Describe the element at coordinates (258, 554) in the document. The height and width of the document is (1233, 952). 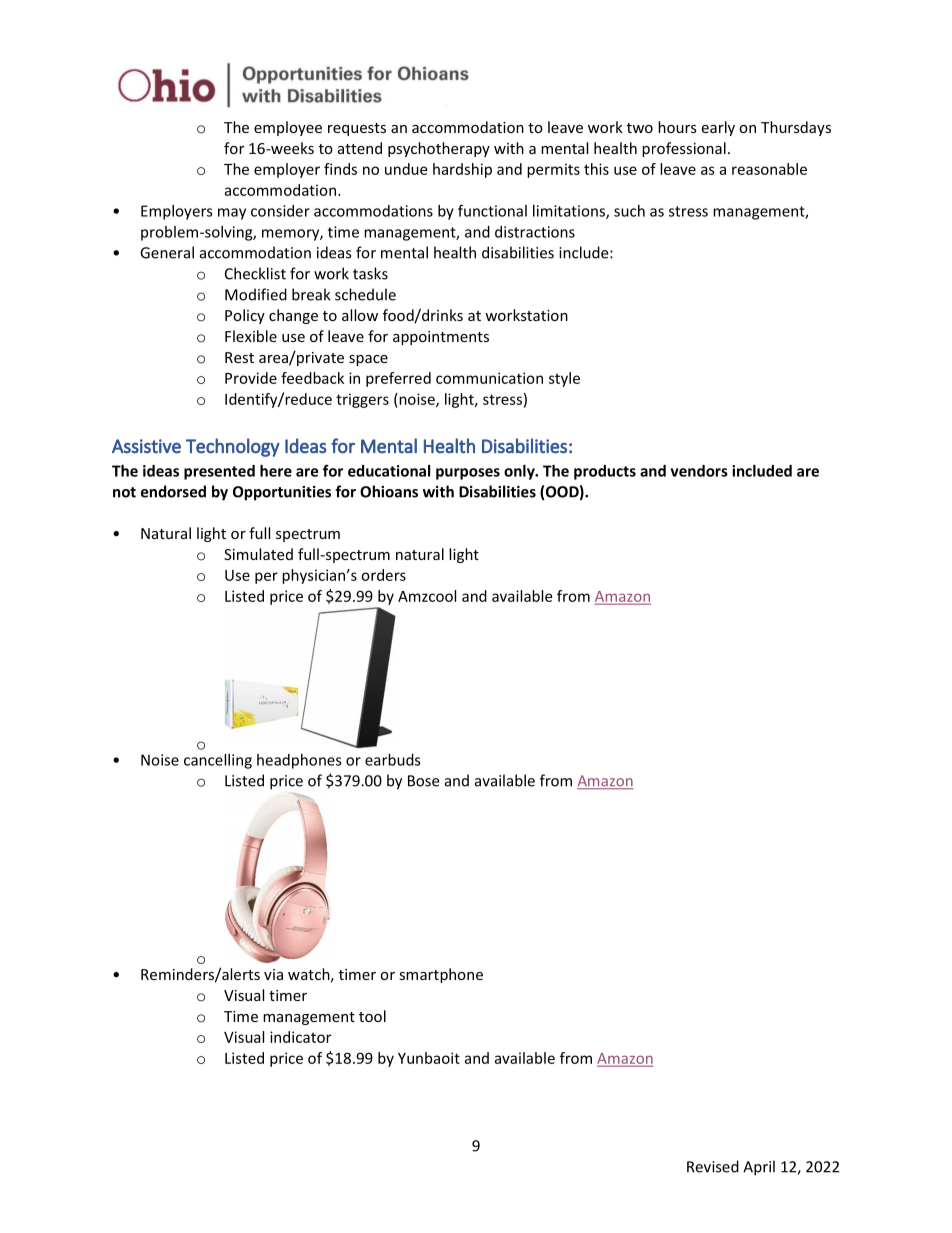
I see `Simulated` at that location.
